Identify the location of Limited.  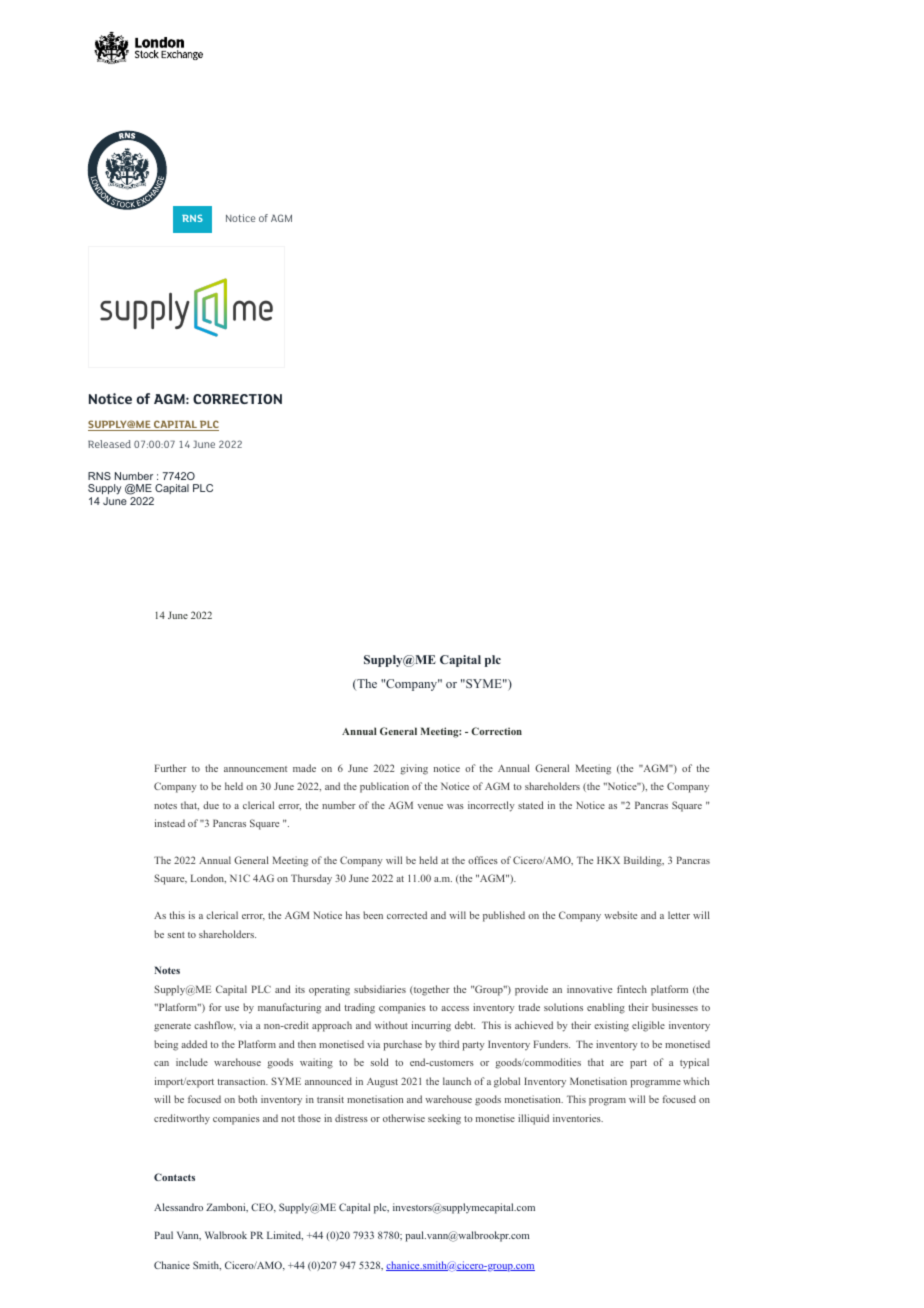
(285, 1236).
